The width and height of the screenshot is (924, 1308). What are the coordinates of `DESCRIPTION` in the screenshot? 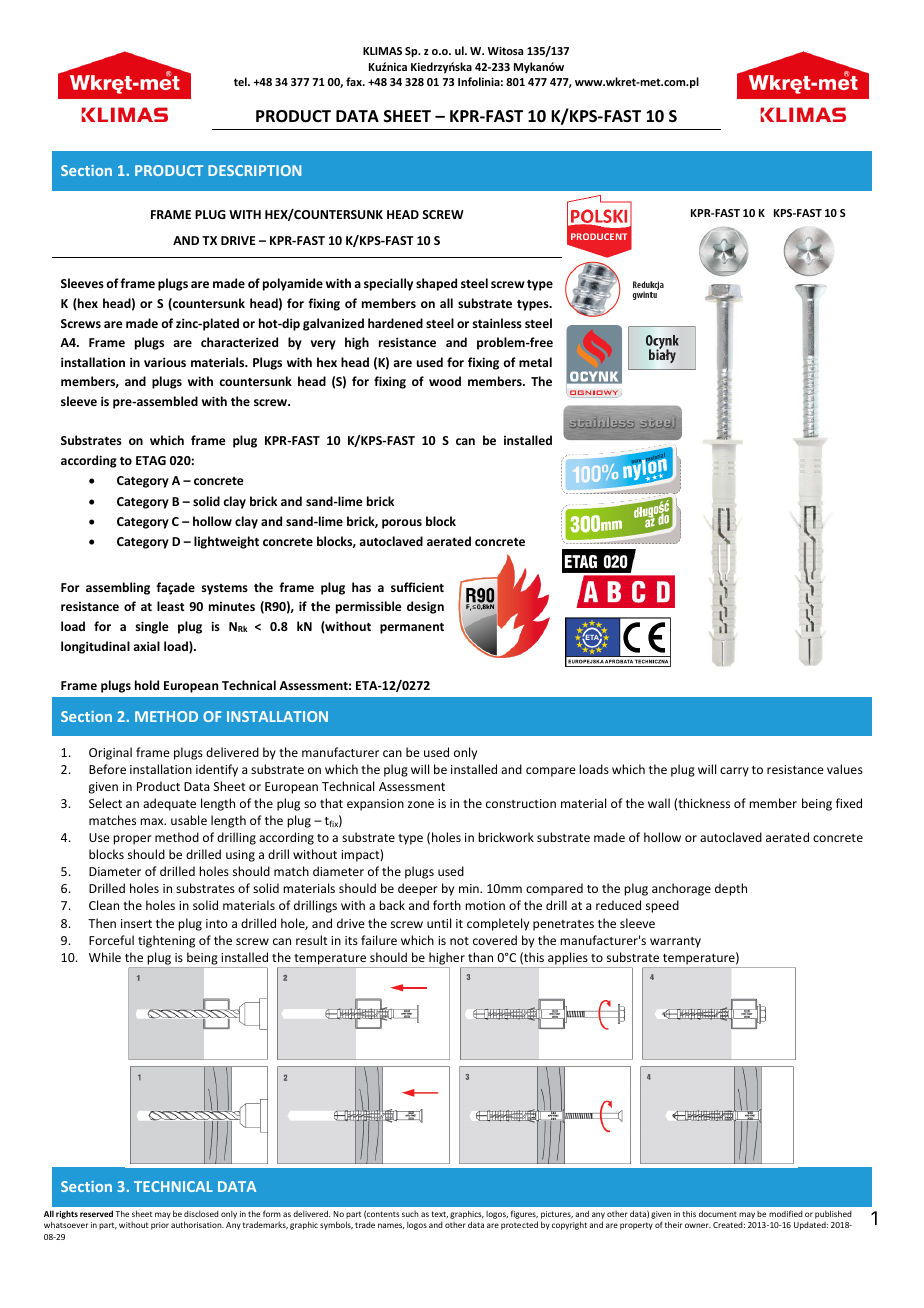 It's located at (254, 170).
